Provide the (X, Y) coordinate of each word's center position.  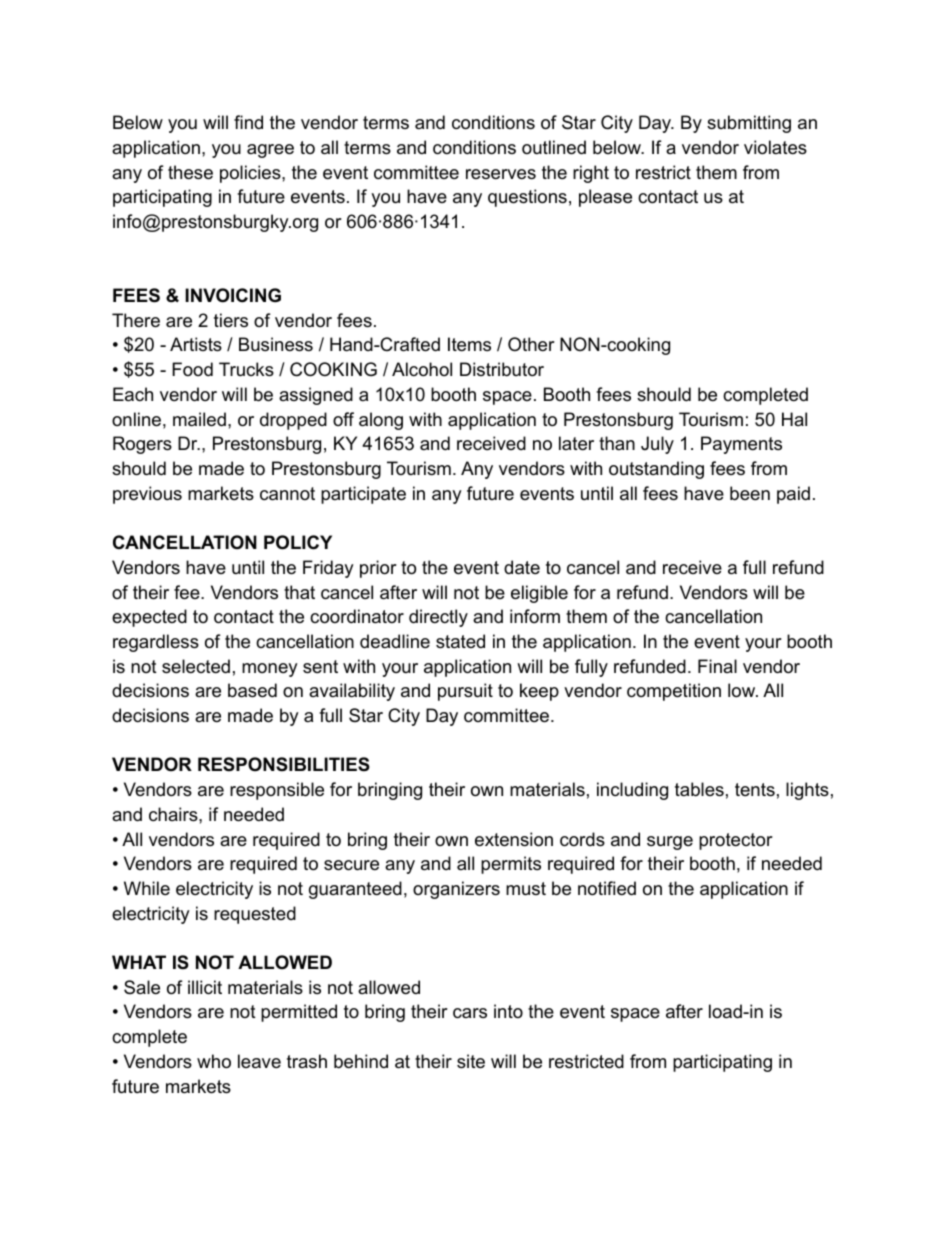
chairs (174, 814)
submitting (749, 124)
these (190, 172)
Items (469, 344)
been (750, 493)
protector (736, 841)
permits (511, 865)
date (522, 567)
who (214, 1061)
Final (717, 666)
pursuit (465, 692)
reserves (501, 174)
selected (196, 666)
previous (147, 495)
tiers (231, 320)
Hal (794, 419)
